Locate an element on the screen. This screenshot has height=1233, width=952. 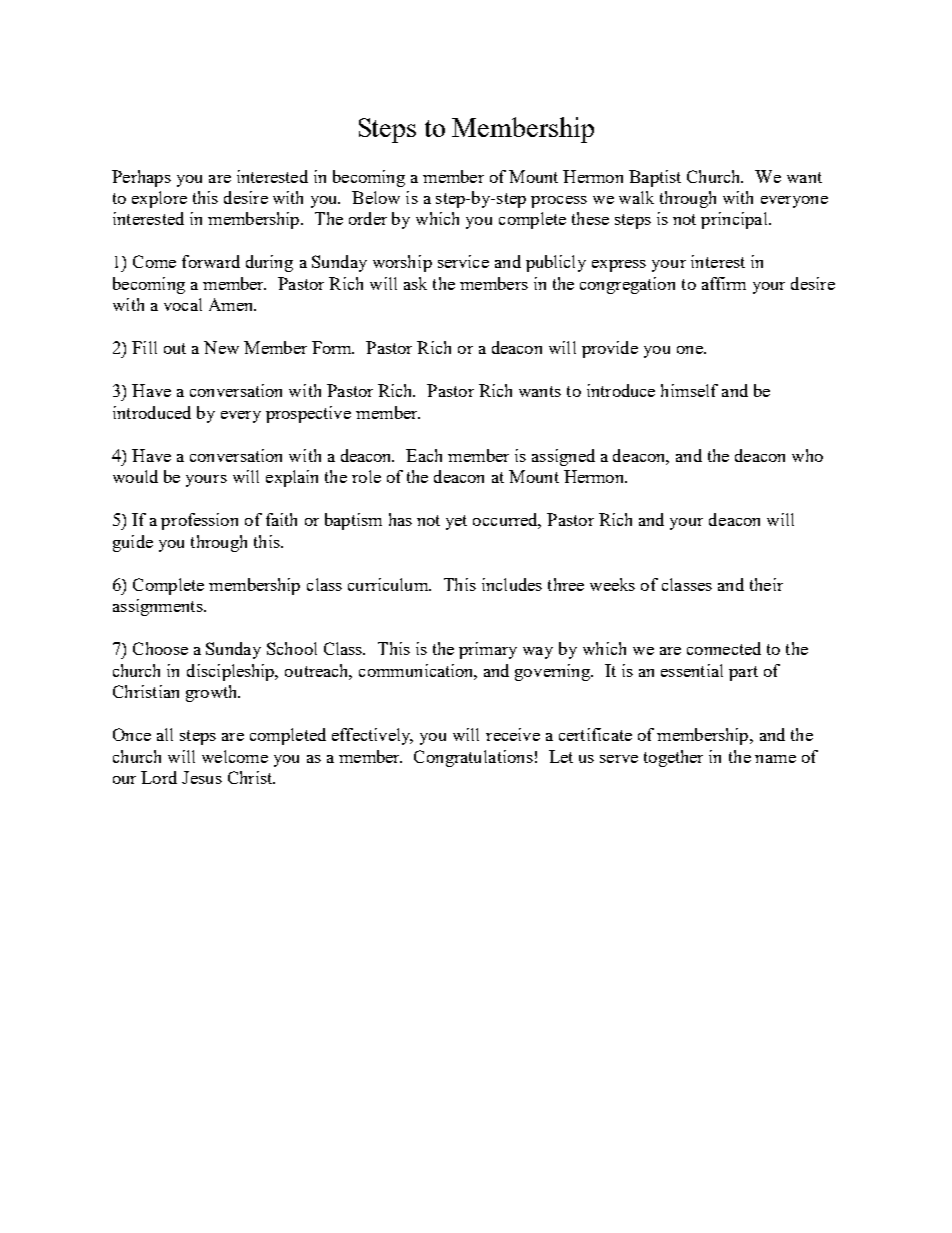
primary is located at coordinates (488, 650).
